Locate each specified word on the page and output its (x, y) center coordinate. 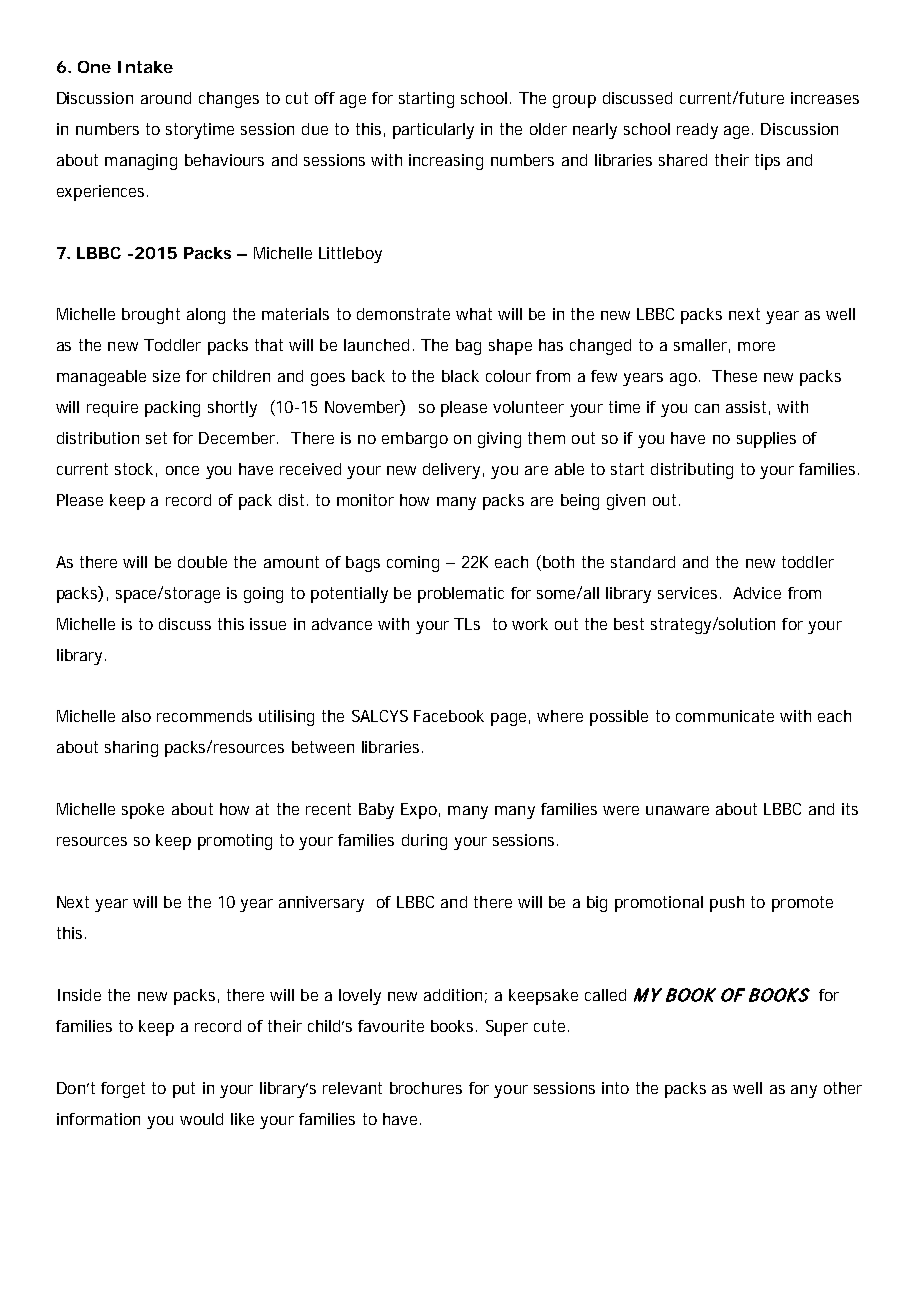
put (184, 1090)
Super (507, 1028)
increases (825, 98)
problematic (461, 595)
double (202, 562)
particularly (433, 131)
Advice (757, 593)
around (166, 98)
